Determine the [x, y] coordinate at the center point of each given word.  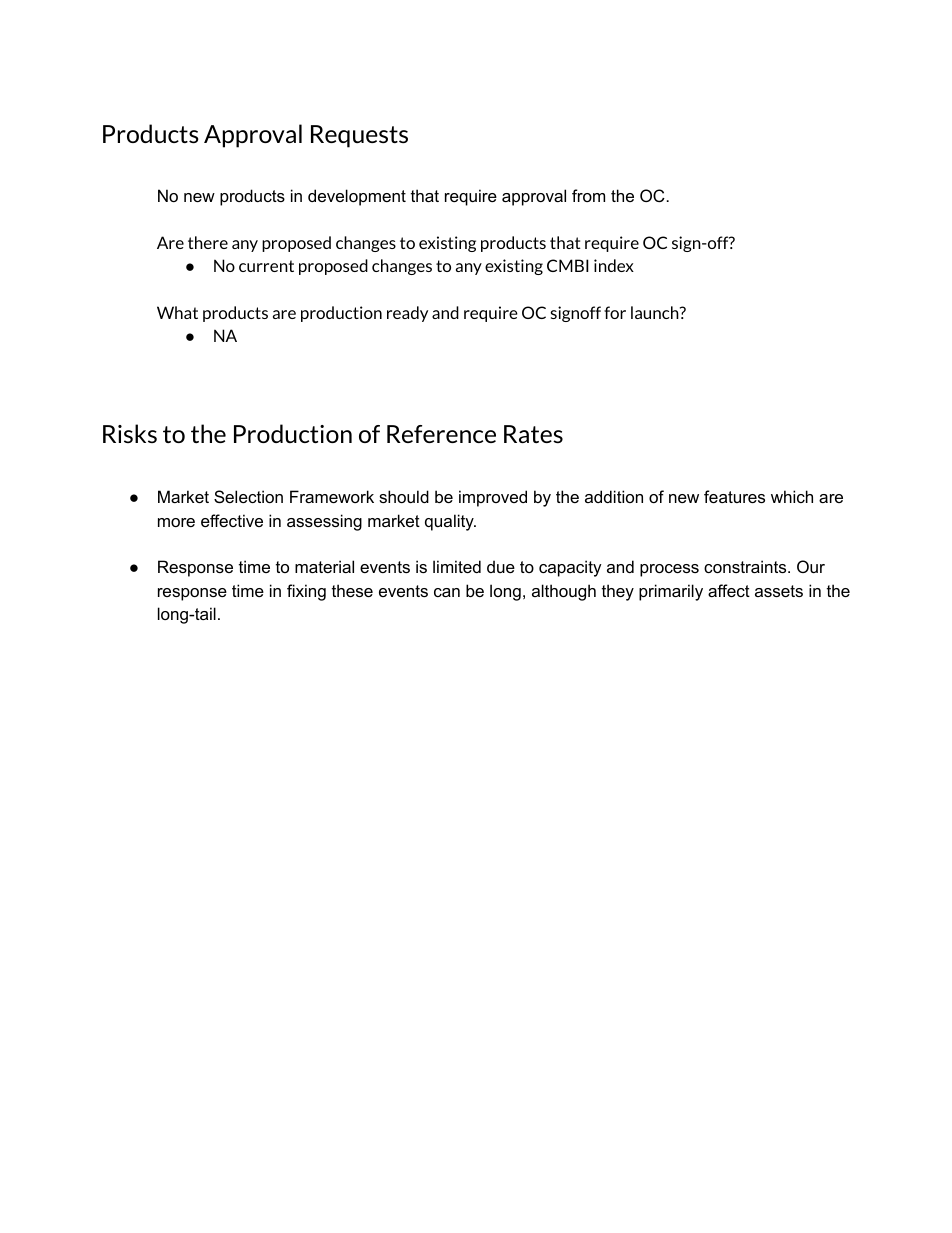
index [614, 265]
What [177, 312]
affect [729, 590]
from [588, 195]
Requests [359, 136]
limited [457, 566]
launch [656, 312]
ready [407, 314]
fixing [306, 592]
